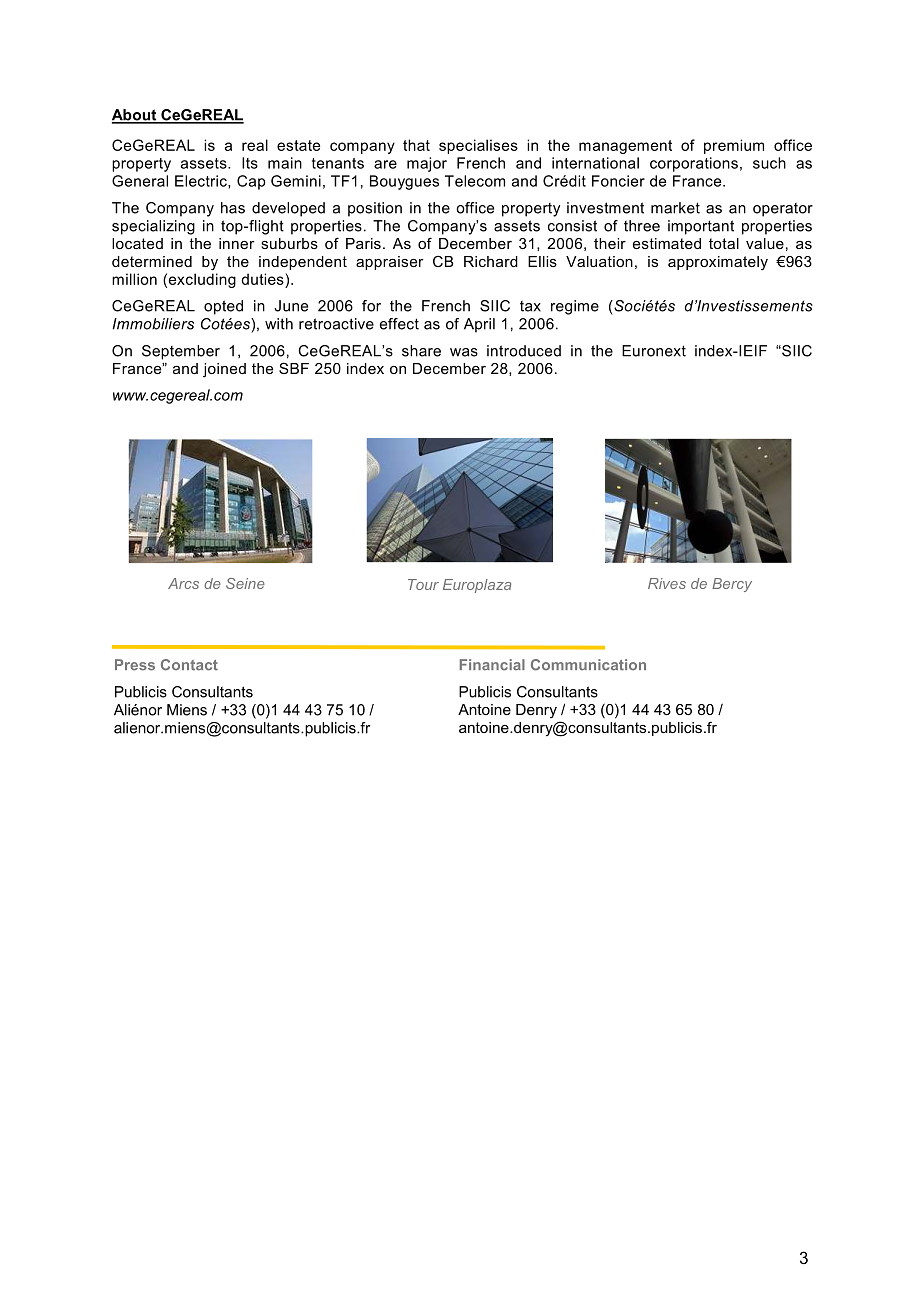 The height and width of the screenshot is (1308, 924). I want to click on Financial, so click(492, 665).
